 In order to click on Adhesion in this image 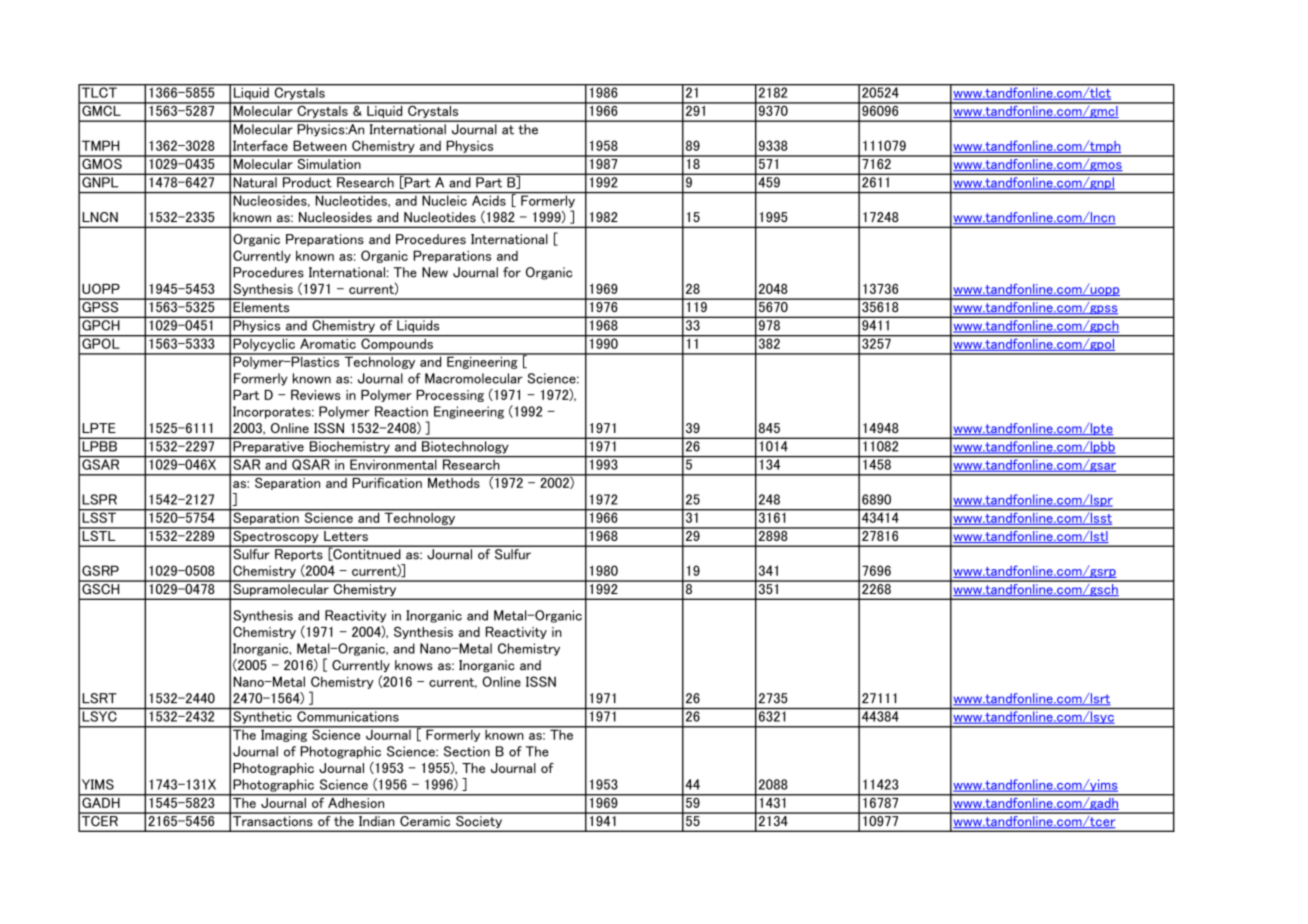, I will do `click(356, 801)`.
